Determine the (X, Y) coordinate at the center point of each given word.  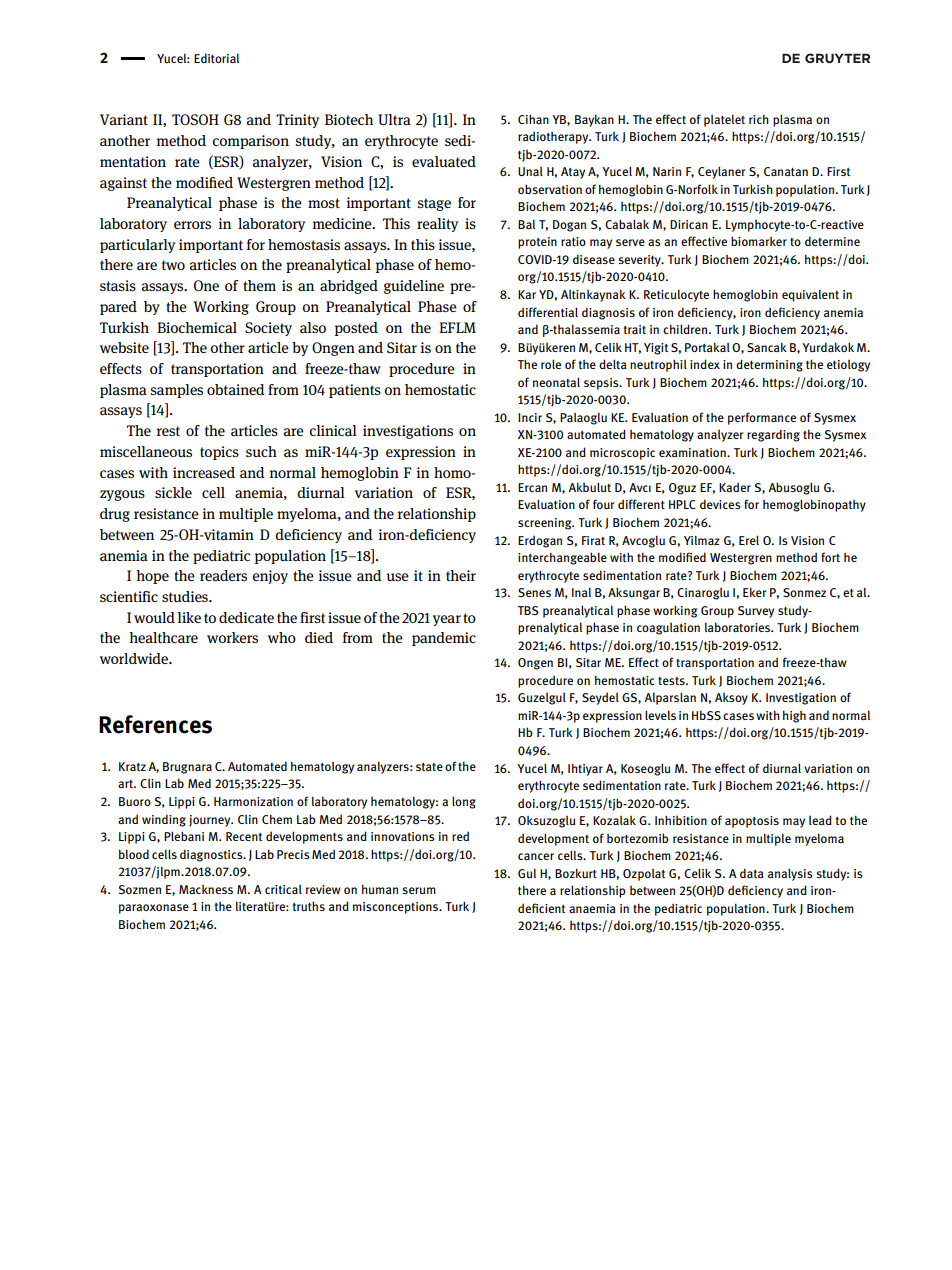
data (752, 873)
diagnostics (212, 855)
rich (759, 119)
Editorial (216, 58)
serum (419, 890)
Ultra (394, 119)
